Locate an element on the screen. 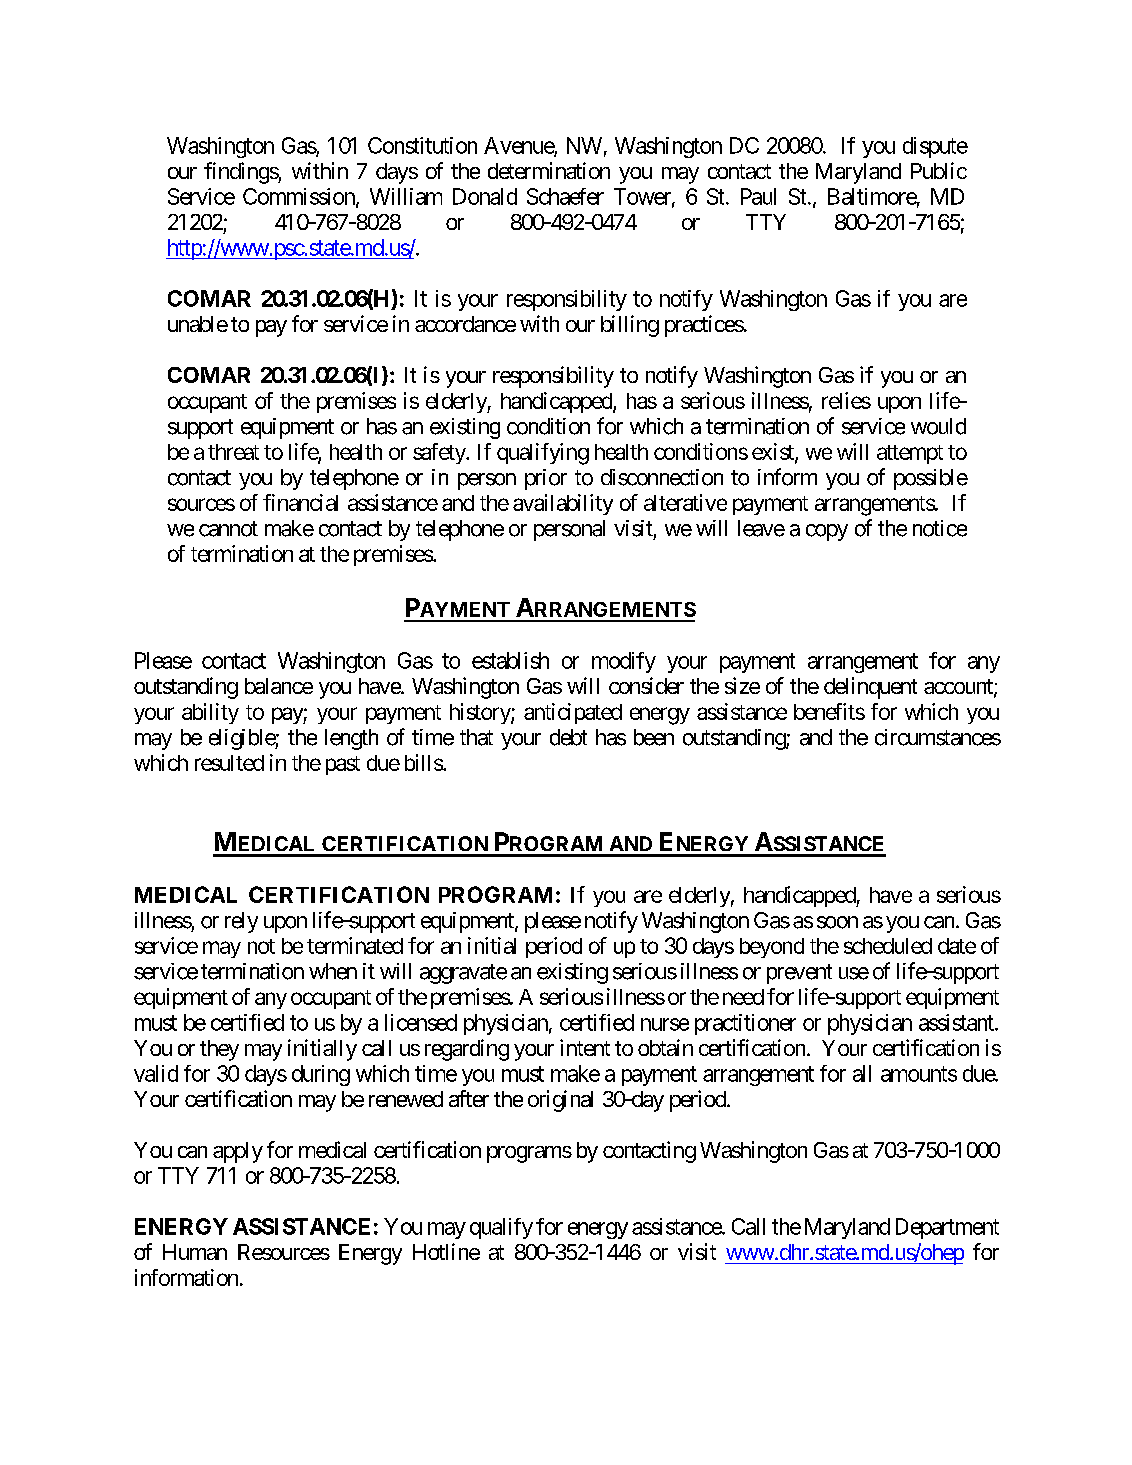 This screenshot has width=1132, height=1465. resulted is located at coordinates (229, 763).
